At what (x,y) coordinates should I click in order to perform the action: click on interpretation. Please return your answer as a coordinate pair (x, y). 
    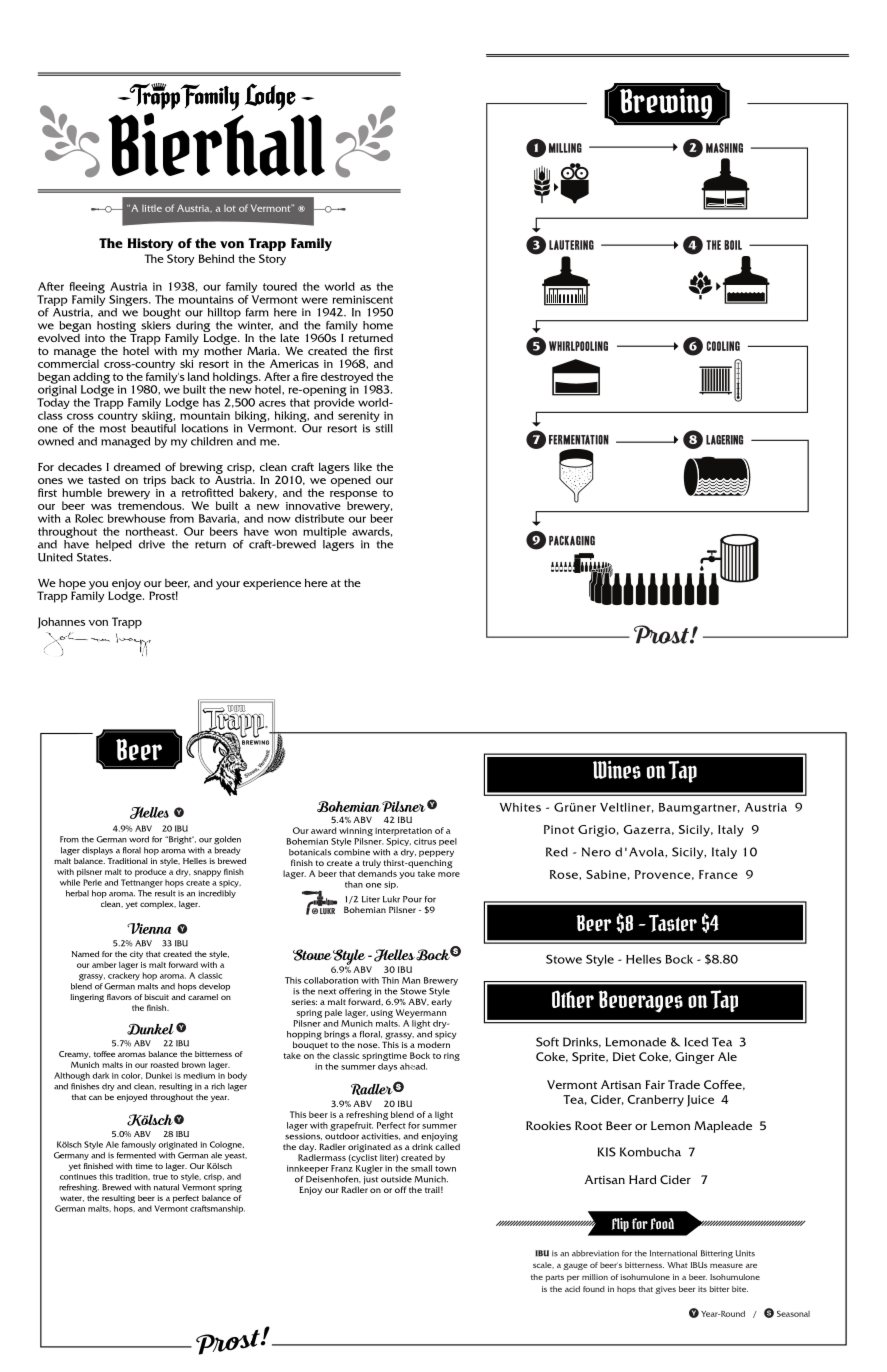
    Looking at the image, I should click on (403, 831).
